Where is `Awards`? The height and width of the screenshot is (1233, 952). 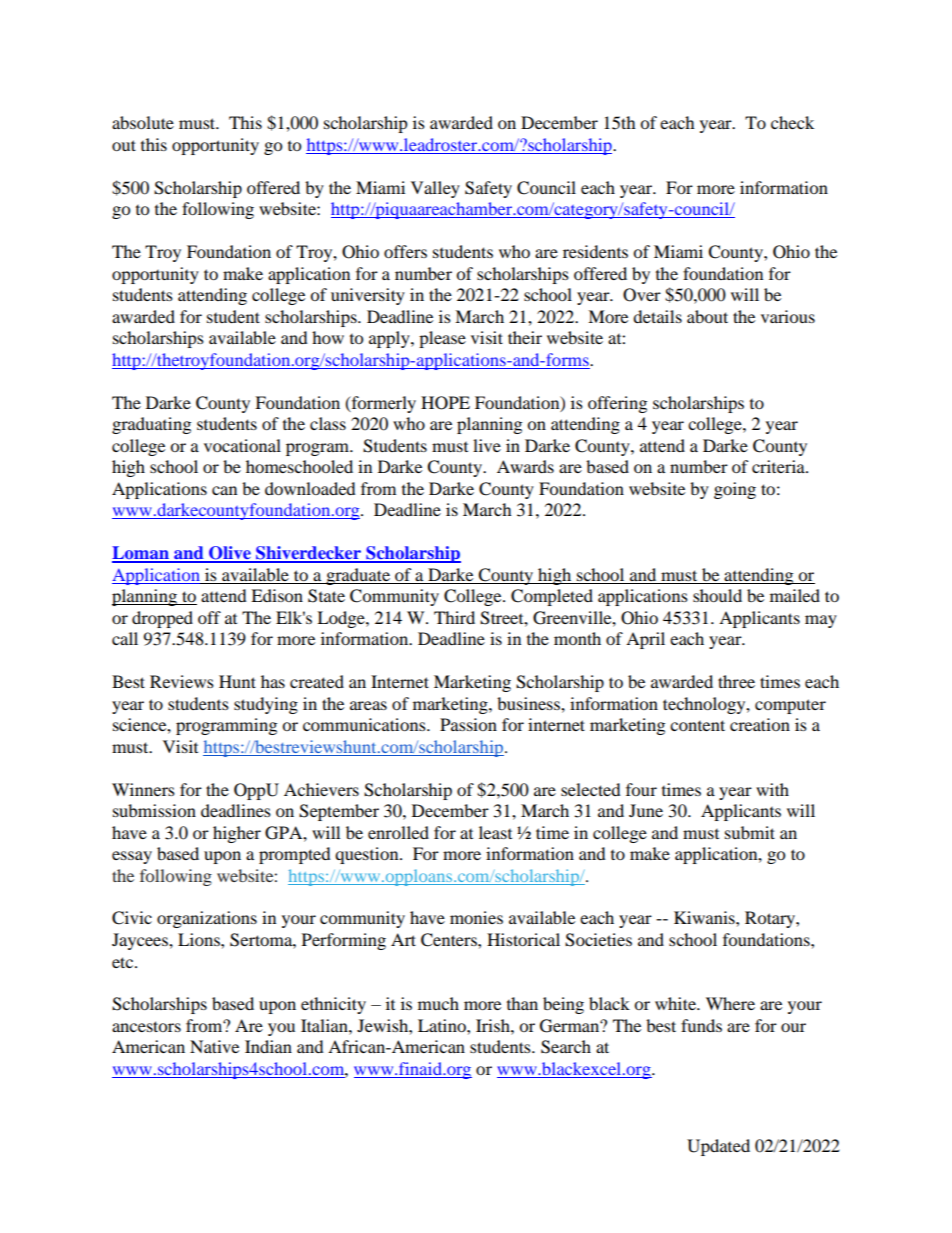 Awards is located at coordinates (525, 466).
